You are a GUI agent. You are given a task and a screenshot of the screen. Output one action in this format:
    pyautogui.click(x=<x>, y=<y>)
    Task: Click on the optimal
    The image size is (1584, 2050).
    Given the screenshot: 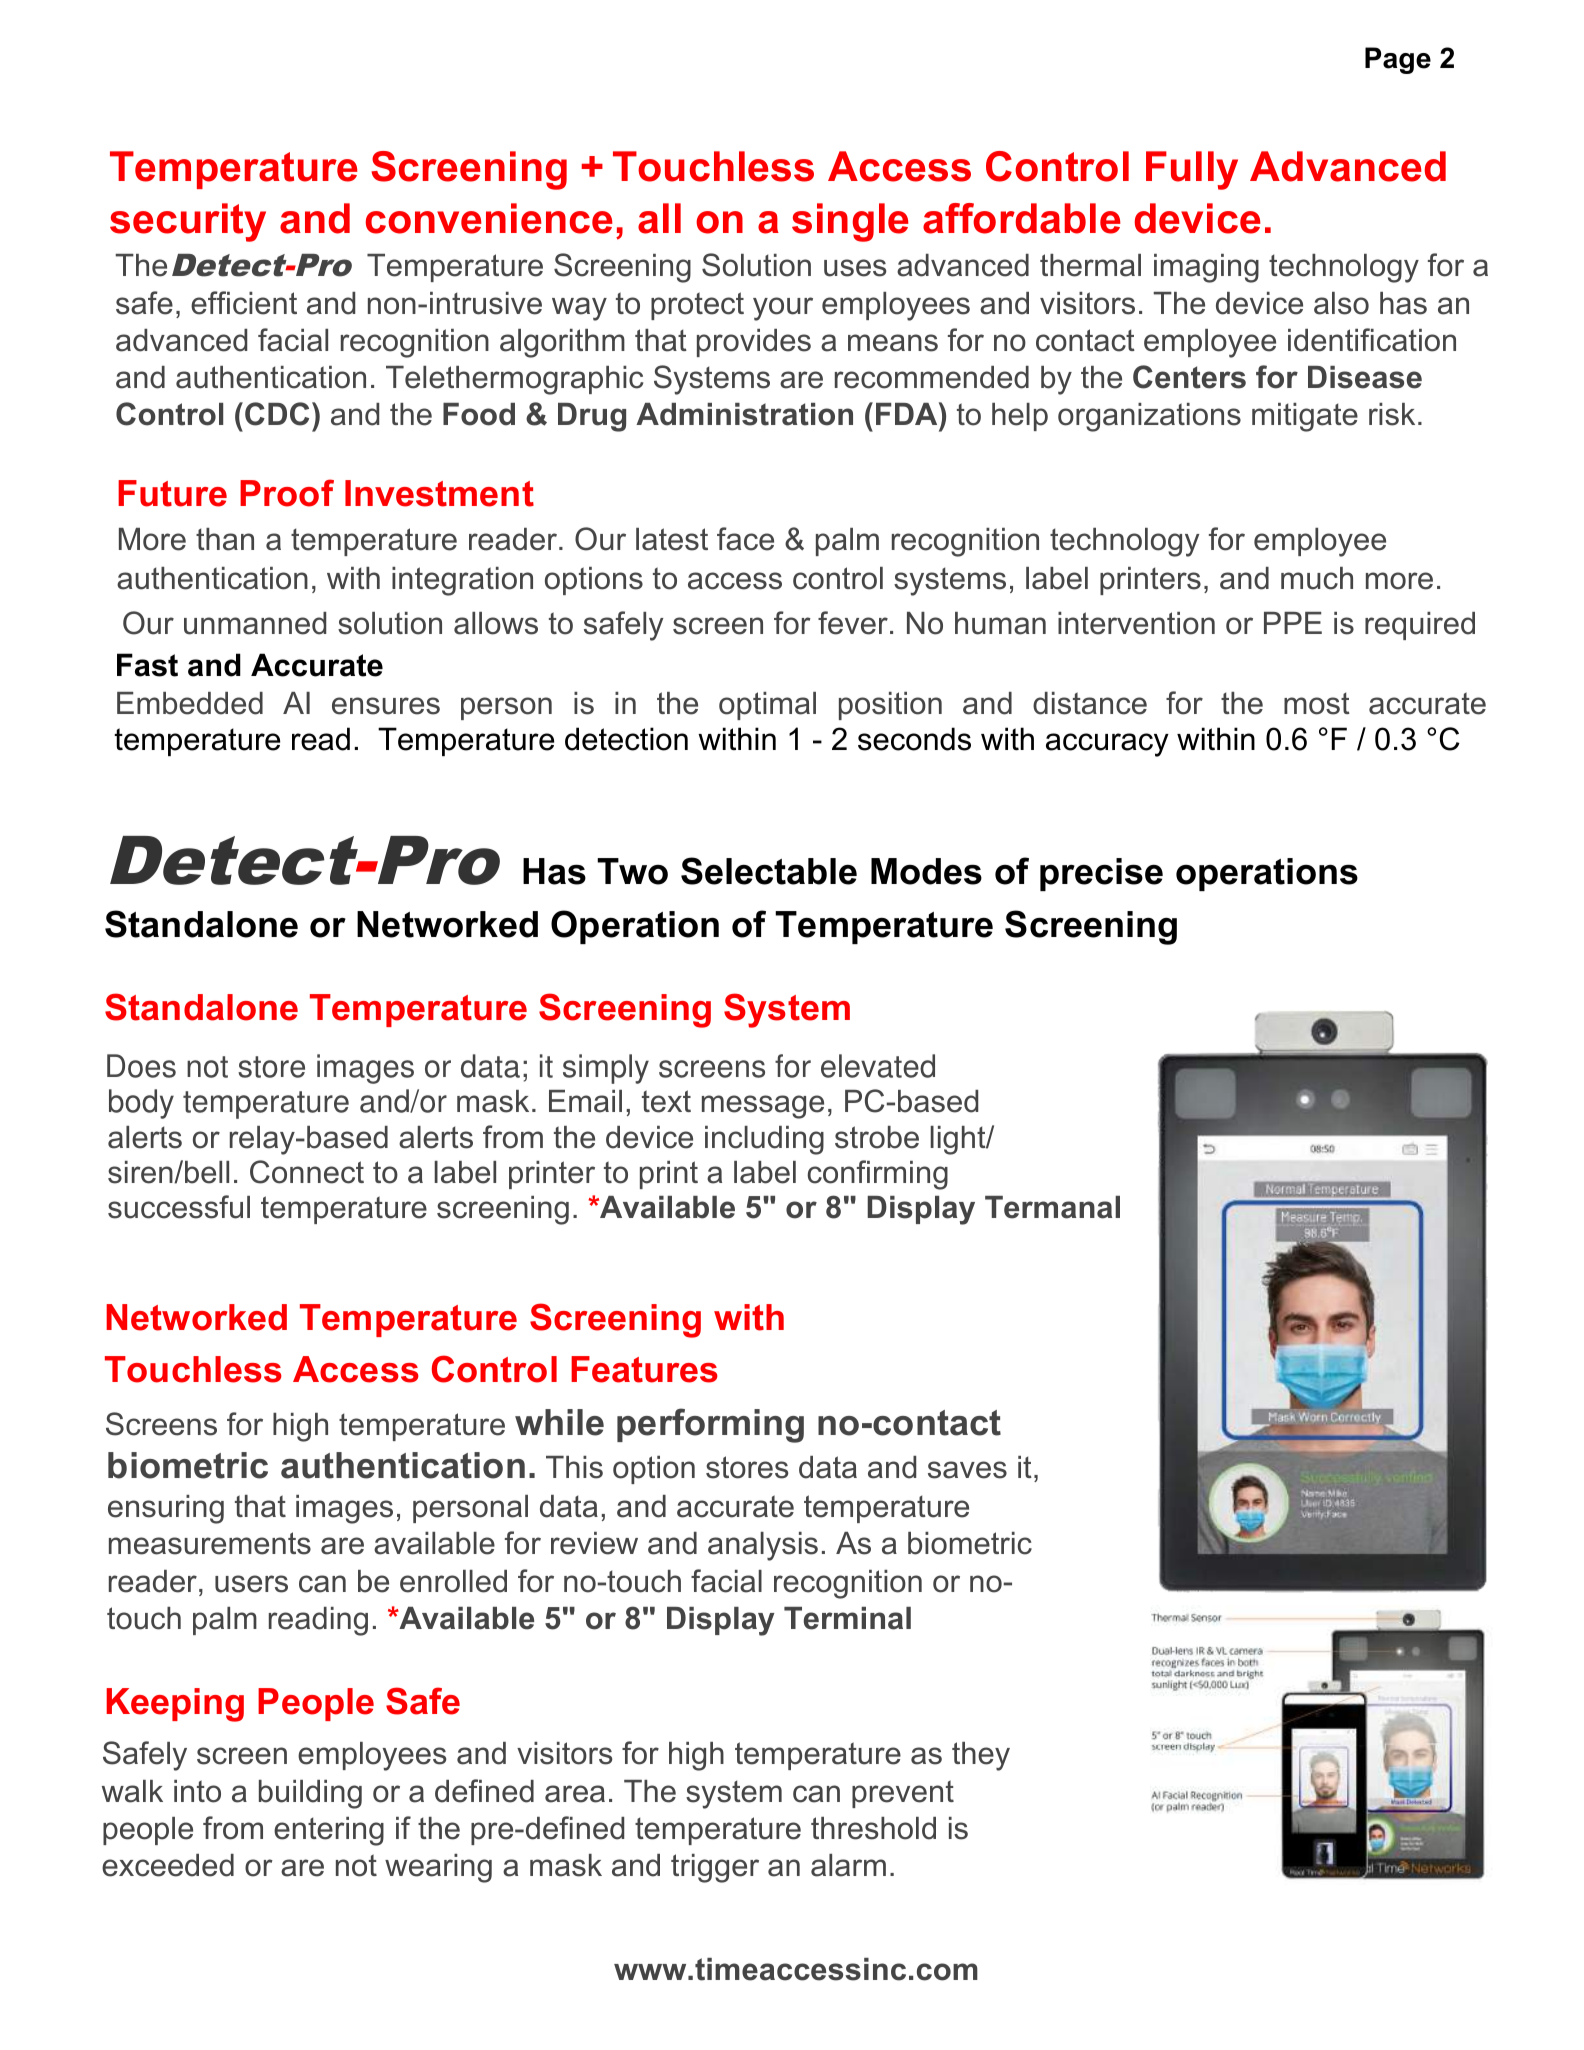 What is the action you would take?
    pyautogui.click(x=767, y=706)
